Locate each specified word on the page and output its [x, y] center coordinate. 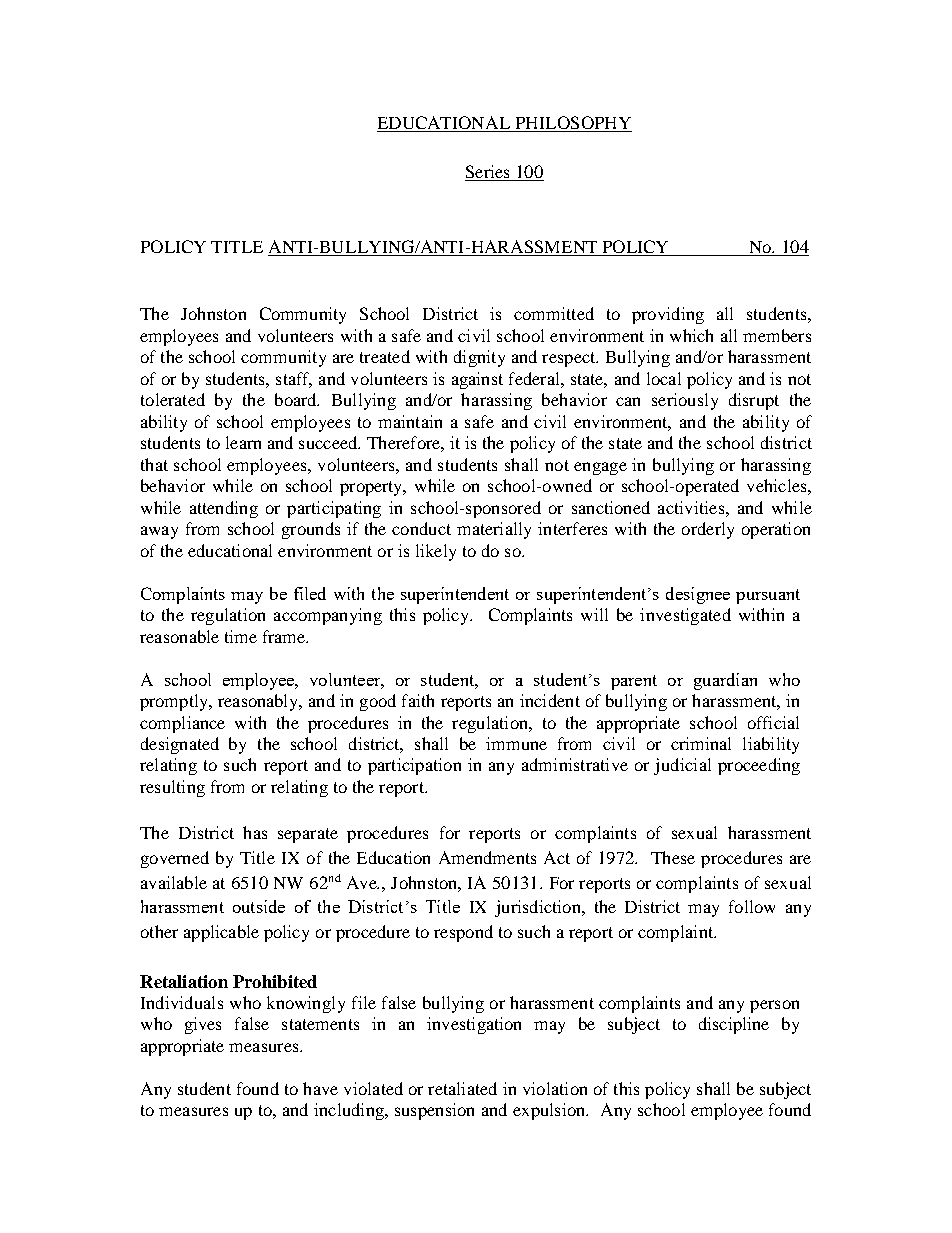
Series [488, 173]
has [255, 832]
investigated [685, 616]
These [673, 857]
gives [203, 1025]
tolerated [173, 399]
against [477, 380]
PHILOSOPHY [572, 124]
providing [668, 315]
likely [436, 552]
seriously [685, 401]
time [241, 636]
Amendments [487, 857]
